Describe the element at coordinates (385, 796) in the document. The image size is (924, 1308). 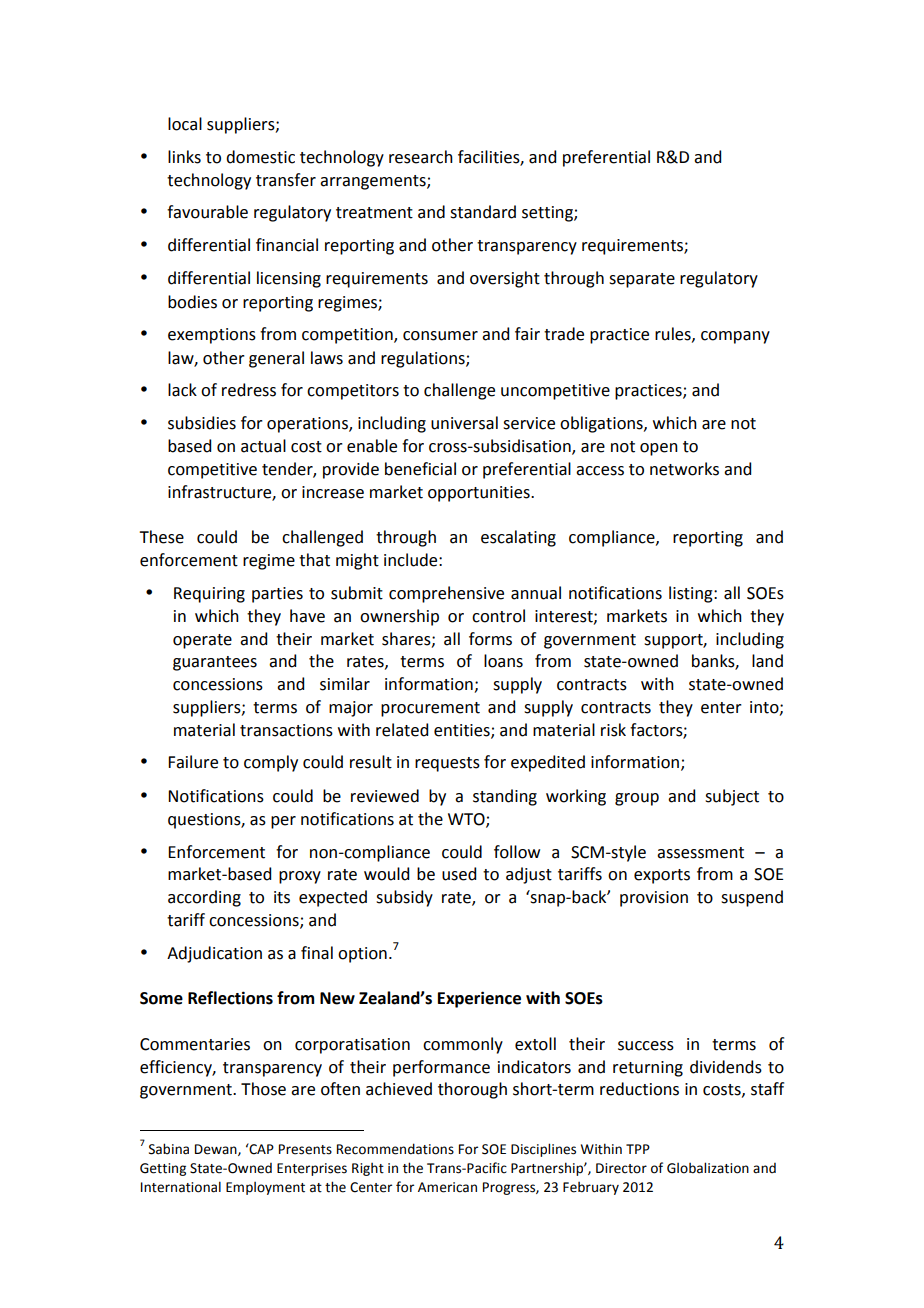
I see `reviewed` at that location.
